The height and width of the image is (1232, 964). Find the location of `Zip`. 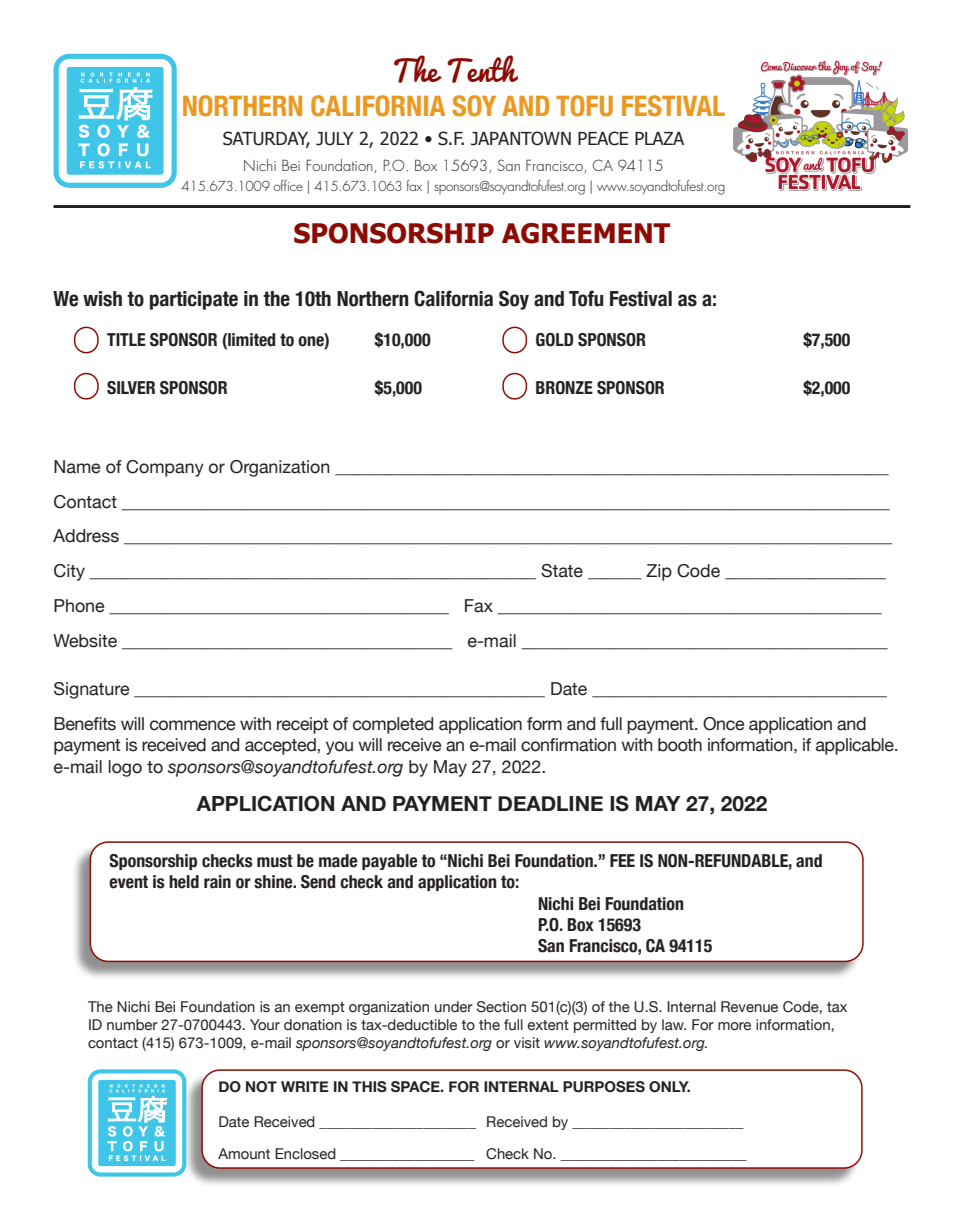

Zip is located at coordinates (659, 572).
